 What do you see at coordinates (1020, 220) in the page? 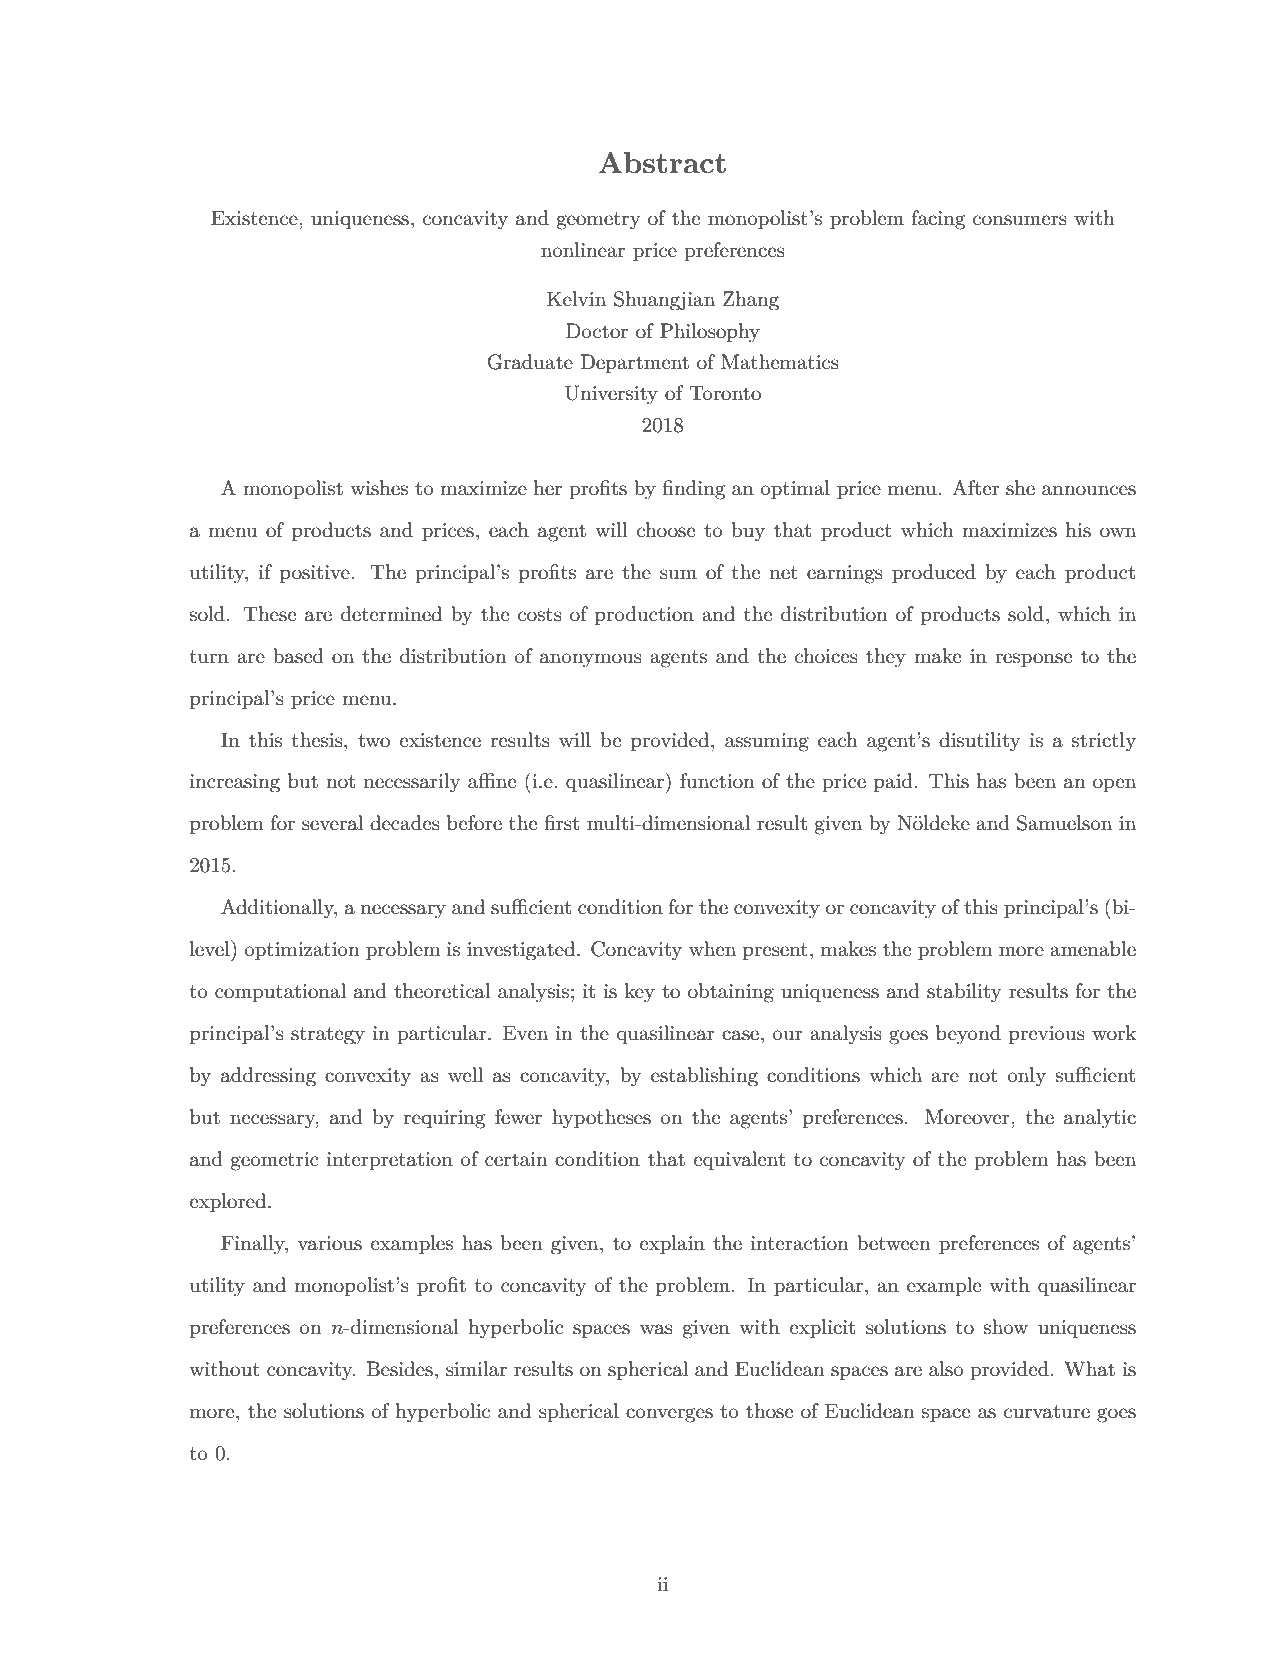
I see `consumers` at bounding box center [1020, 220].
